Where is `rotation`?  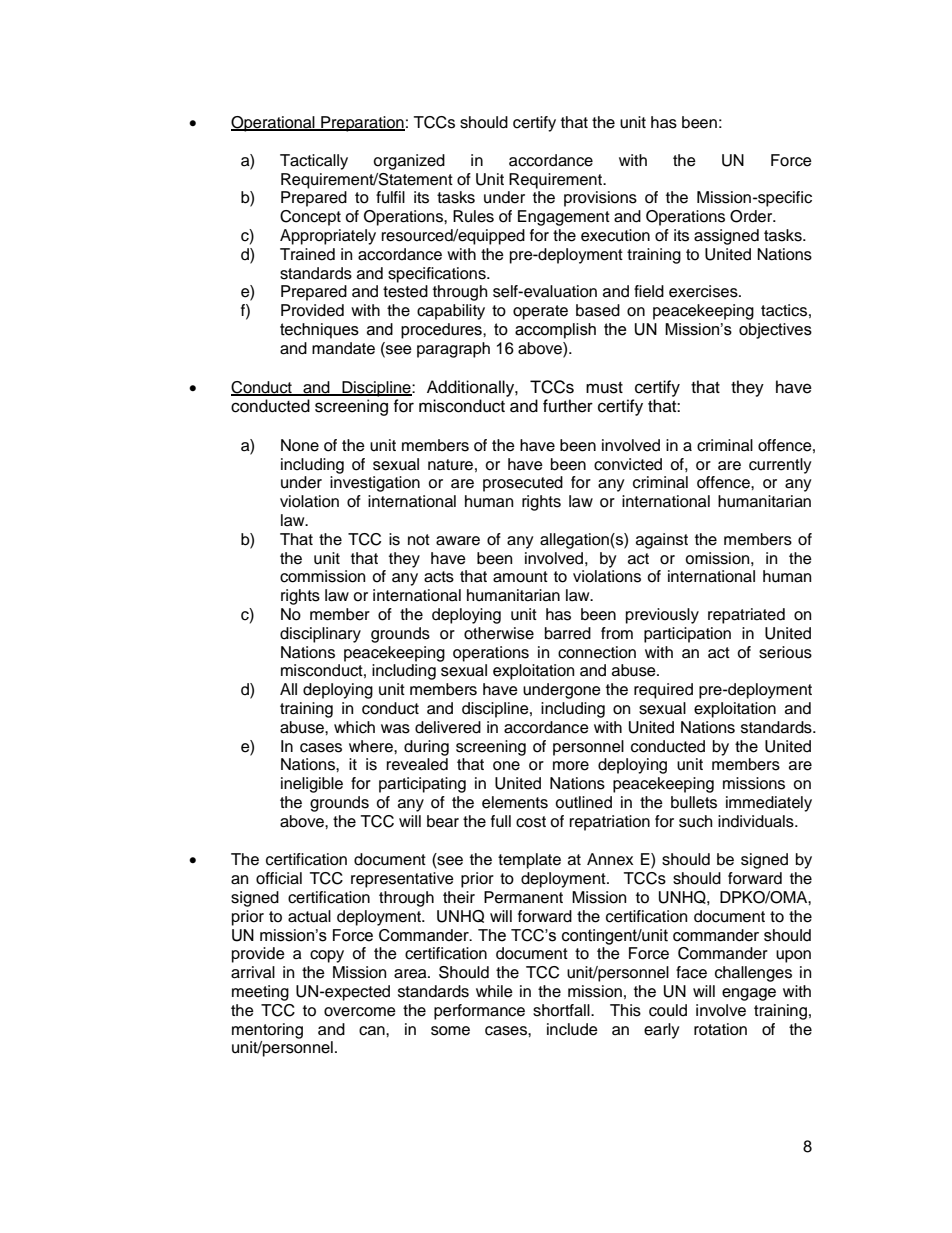
rotation is located at coordinates (720, 1029).
